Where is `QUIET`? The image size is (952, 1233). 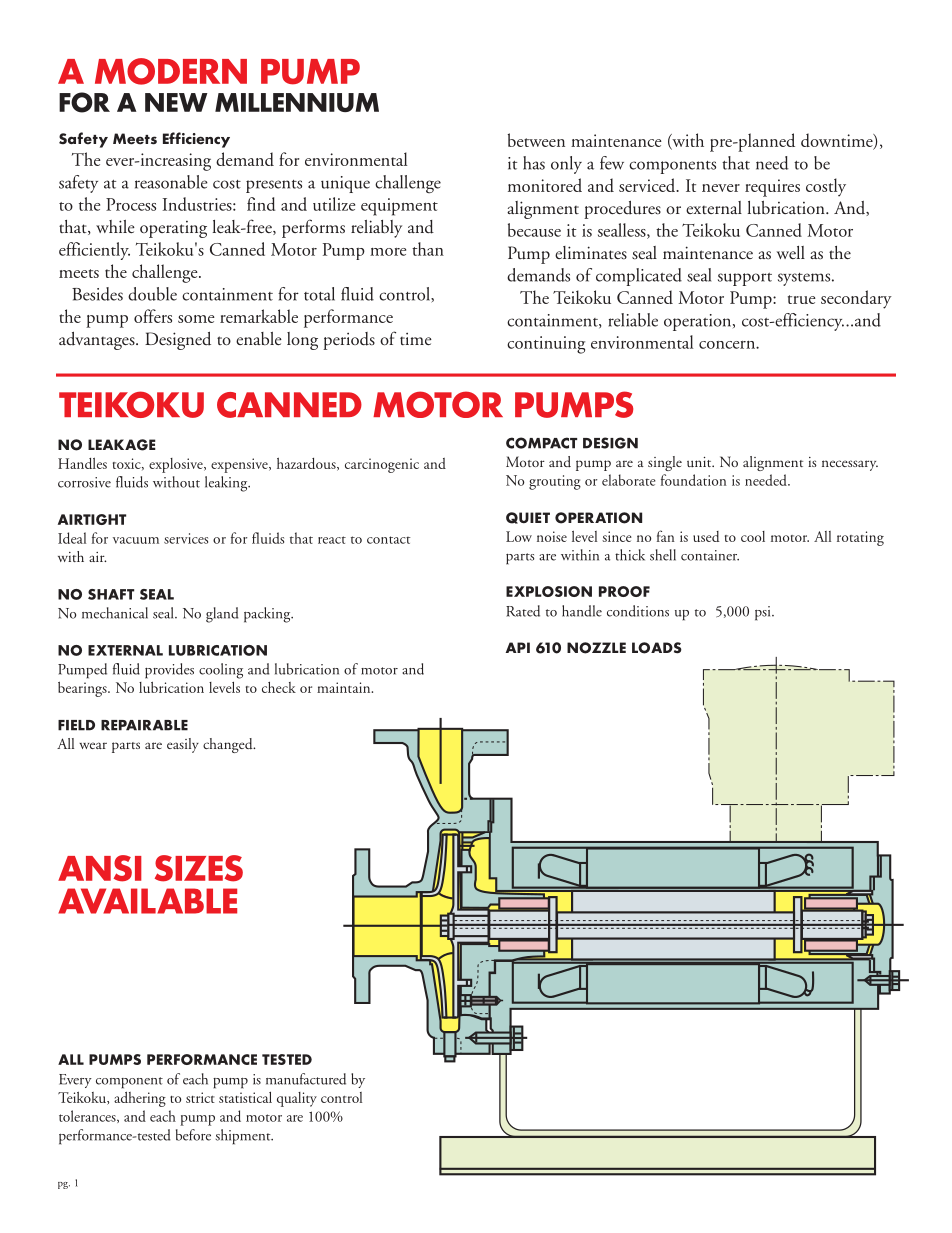
QUIET is located at coordinates (528, 518).
